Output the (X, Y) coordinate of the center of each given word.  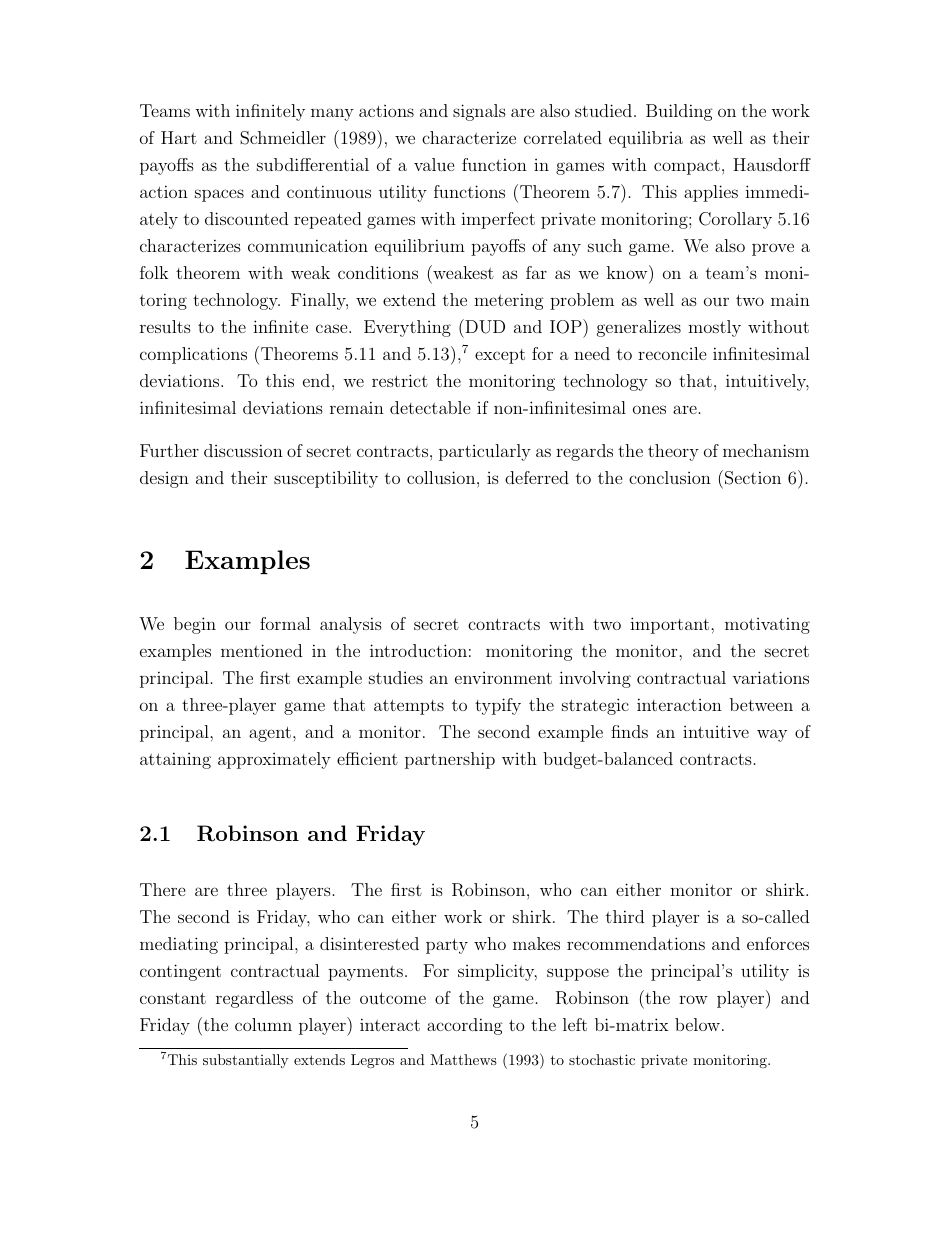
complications (193, 355)
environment (503, 678)
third (625, 916)
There (163, 889)
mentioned (261, 650)
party (447, 946)
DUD (484, 326)
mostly (714, 328)
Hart (179, 137)
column (263, 1024)
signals (479, 112)
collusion (442, 477)
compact (687, 167)
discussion (243, 450)
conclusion (670, 477)
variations (770, 677)
